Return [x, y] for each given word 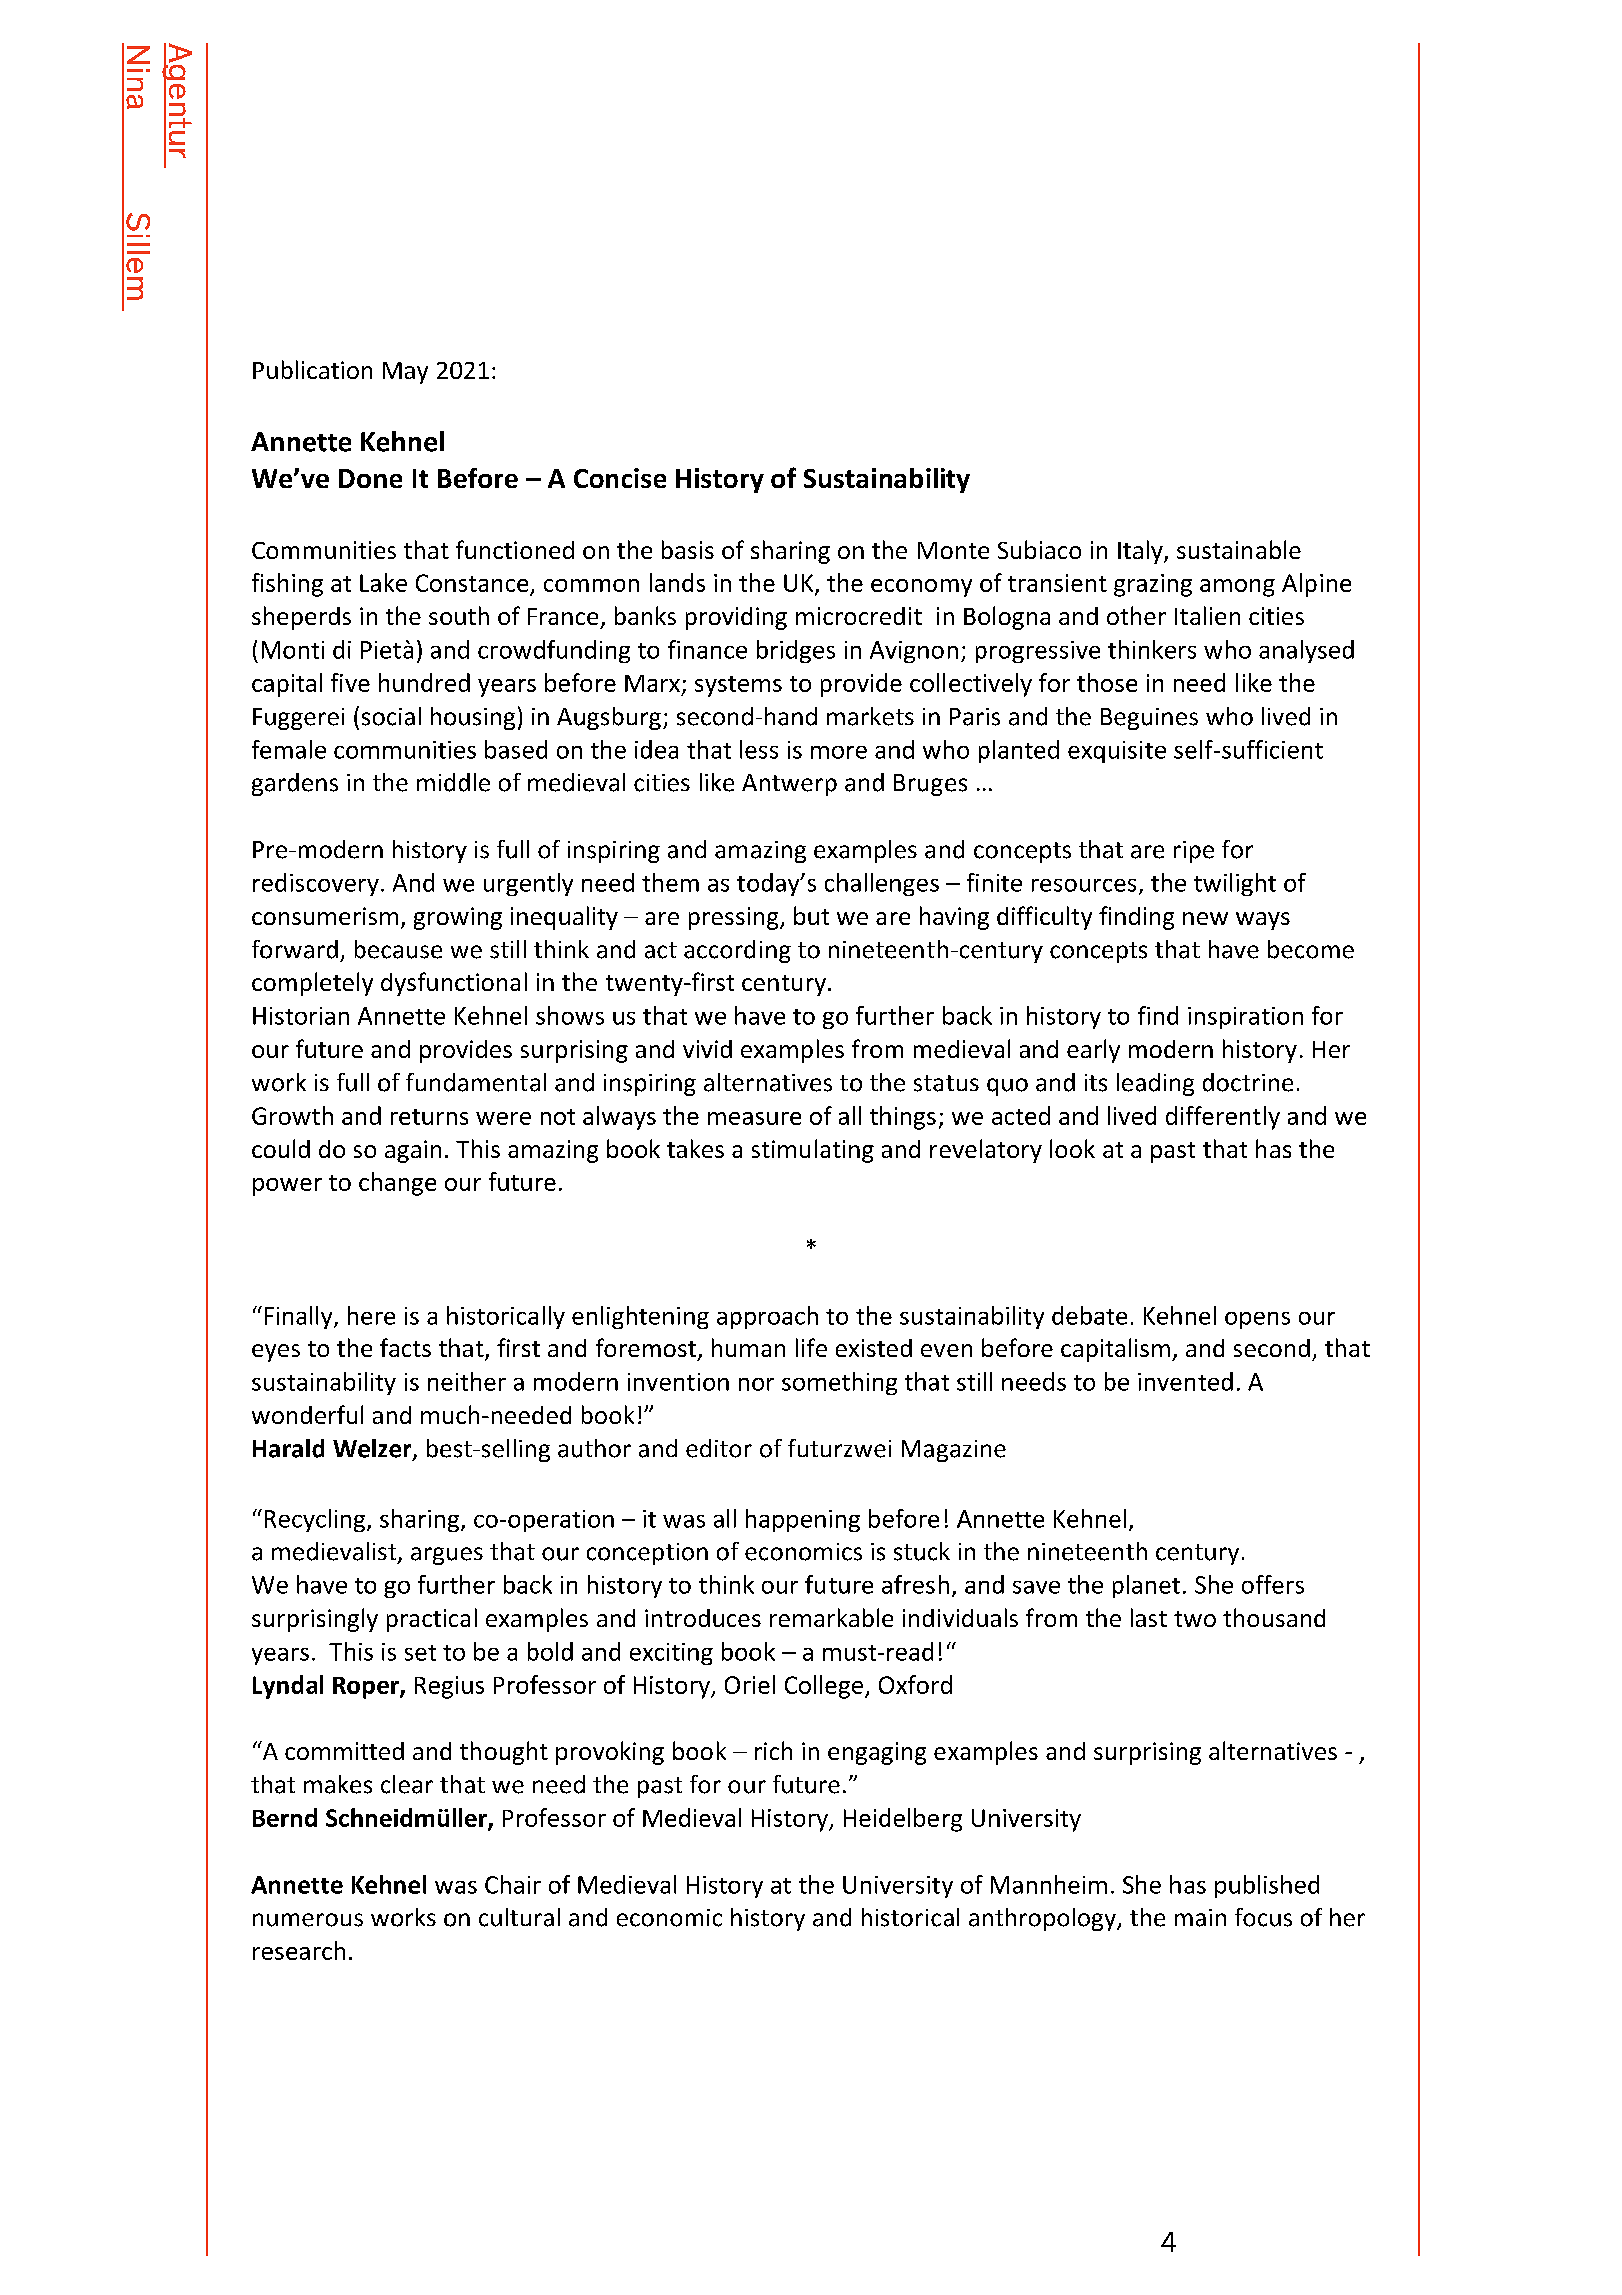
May [405, 373]
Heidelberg [903, 1820]
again [413, 1151]
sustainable [1239, 549]
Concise [620, 478]
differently [1223, 1118]
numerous [308, 1920]
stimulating [813, 1151]
